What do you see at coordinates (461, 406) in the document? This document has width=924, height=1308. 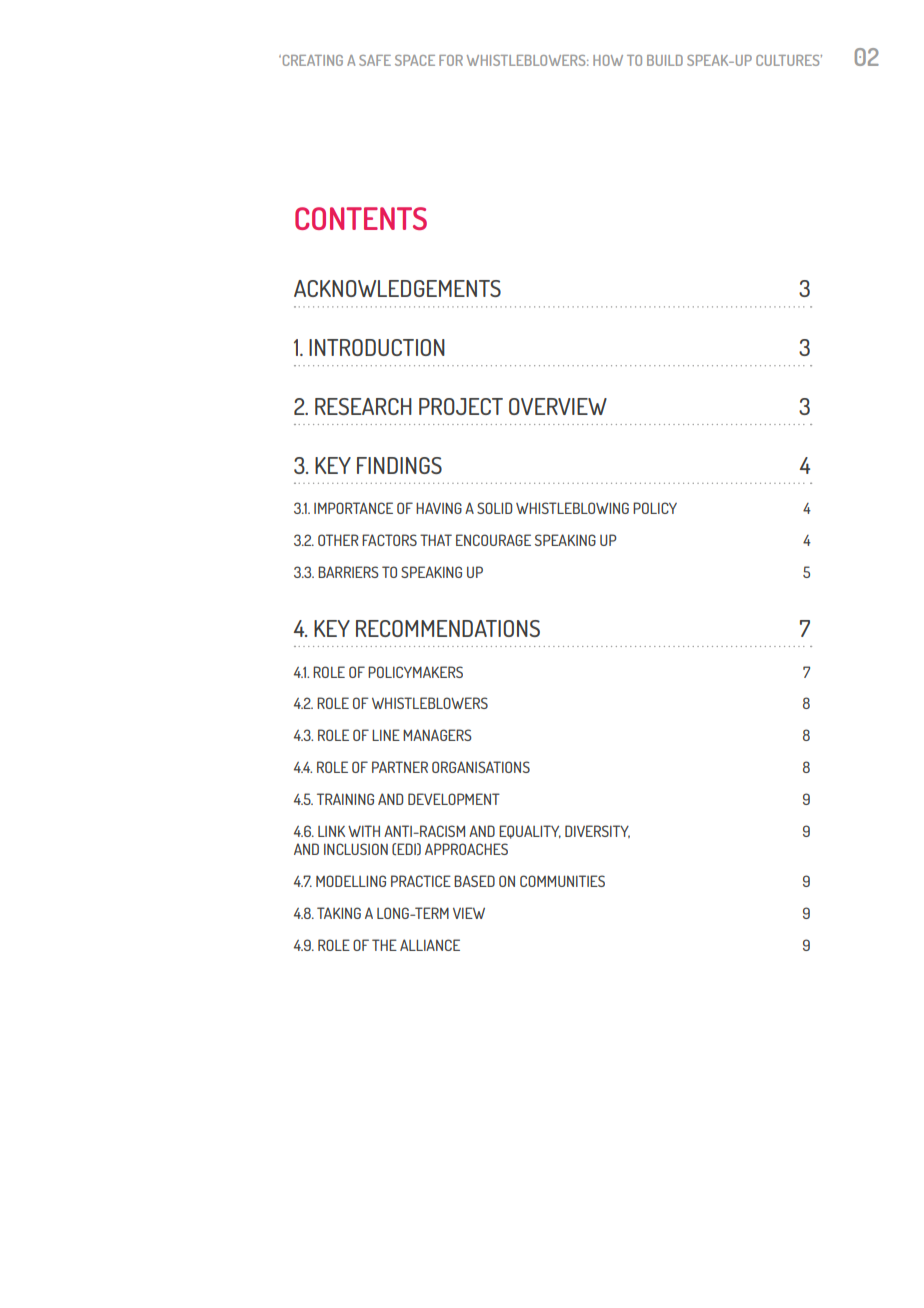 I see `PROJECT` at bounding box center [461, 406].
